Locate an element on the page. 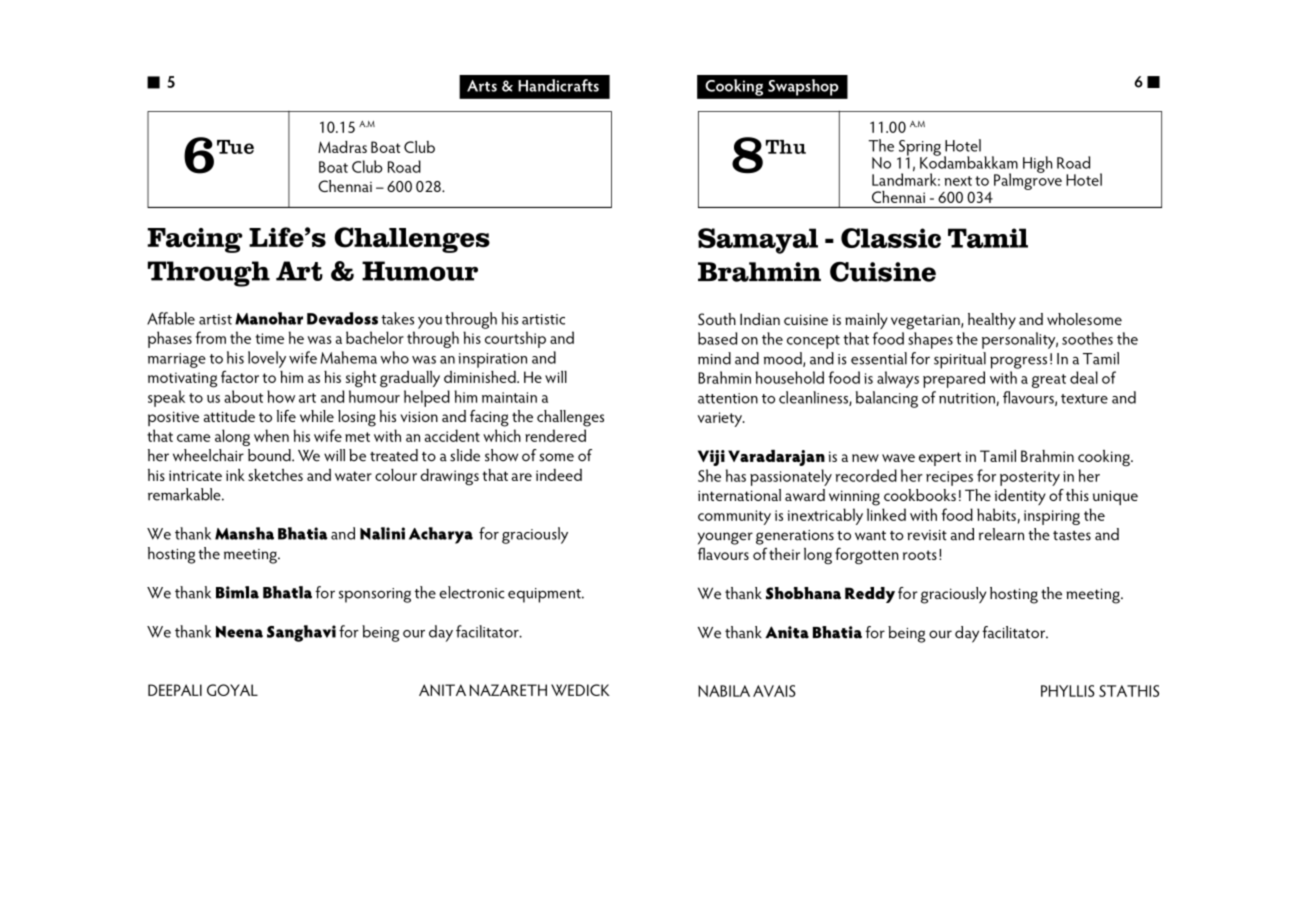  GOYAL is located at coordinates (232, 690).
